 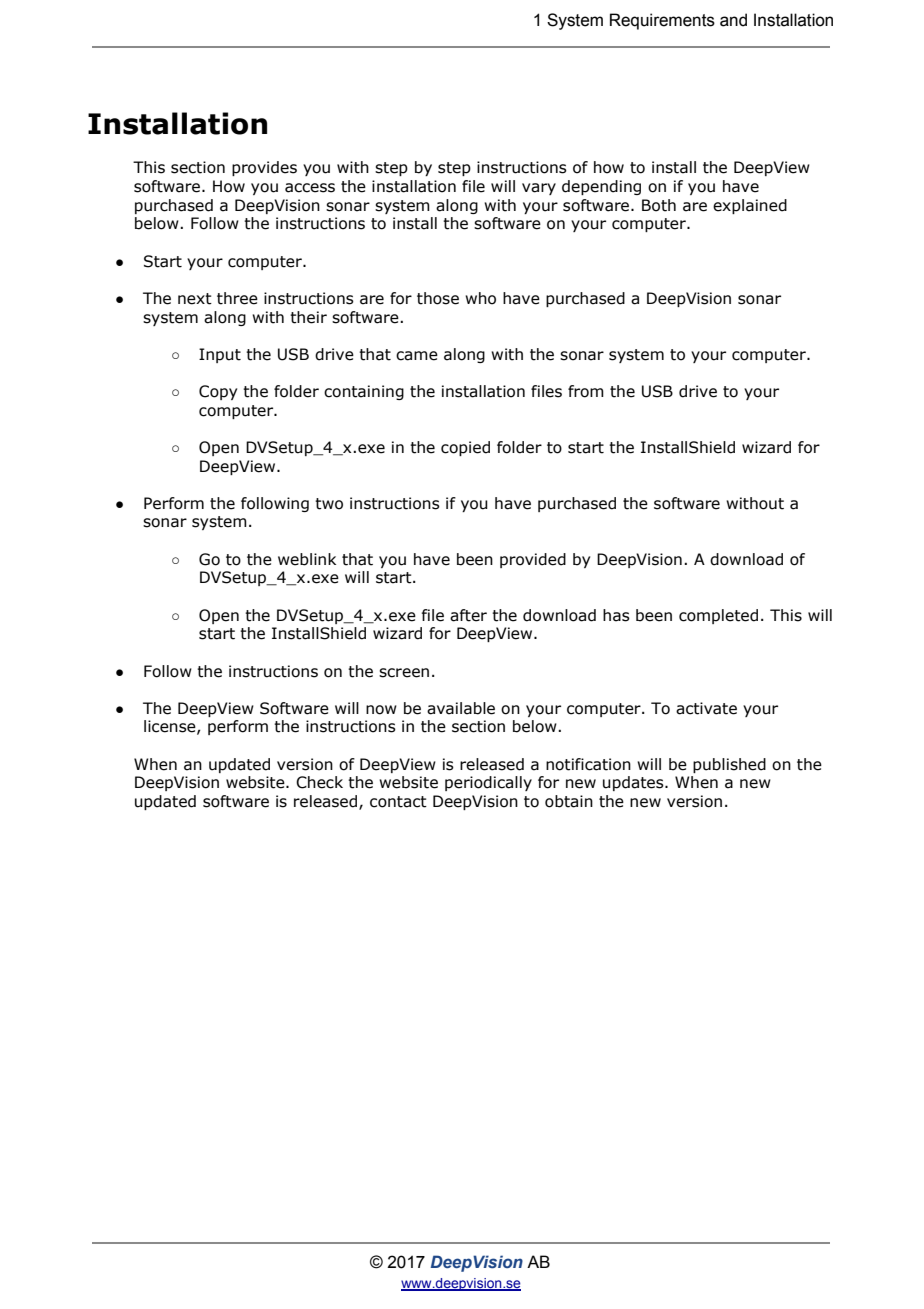 I want to click on Copy, so click(x=218, y=392).
